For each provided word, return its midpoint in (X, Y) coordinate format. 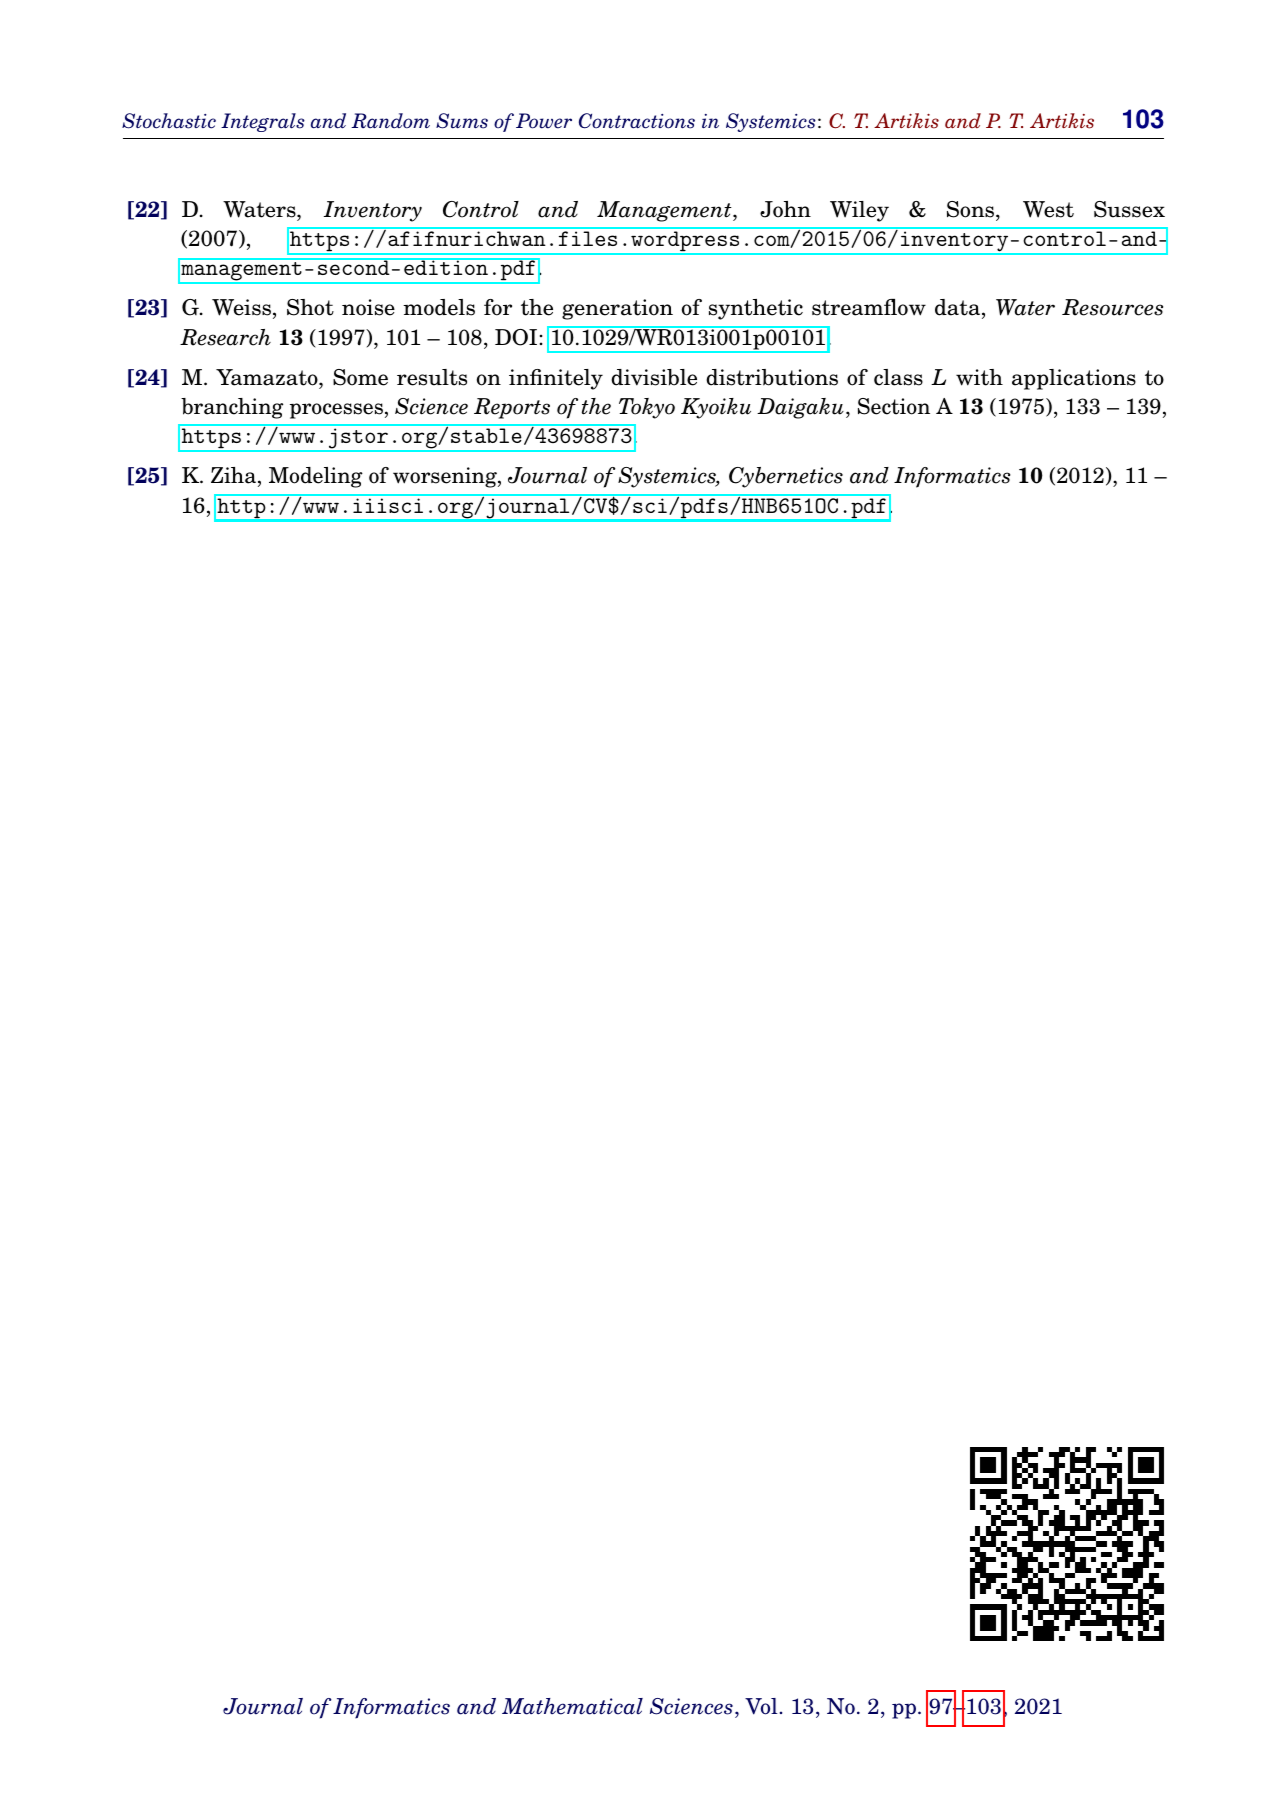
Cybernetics (786, 477)
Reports (512, 408)
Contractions (637, 121)
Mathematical (572, 1706)
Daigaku (800, 408)
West (1048, 209)
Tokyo (647, 408)
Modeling (316, 477)
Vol (761, 1706)
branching (232, 408)
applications (1074, 379)
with (979, 377)
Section (894, 406)
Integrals (263, 122)
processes (336, 411)
